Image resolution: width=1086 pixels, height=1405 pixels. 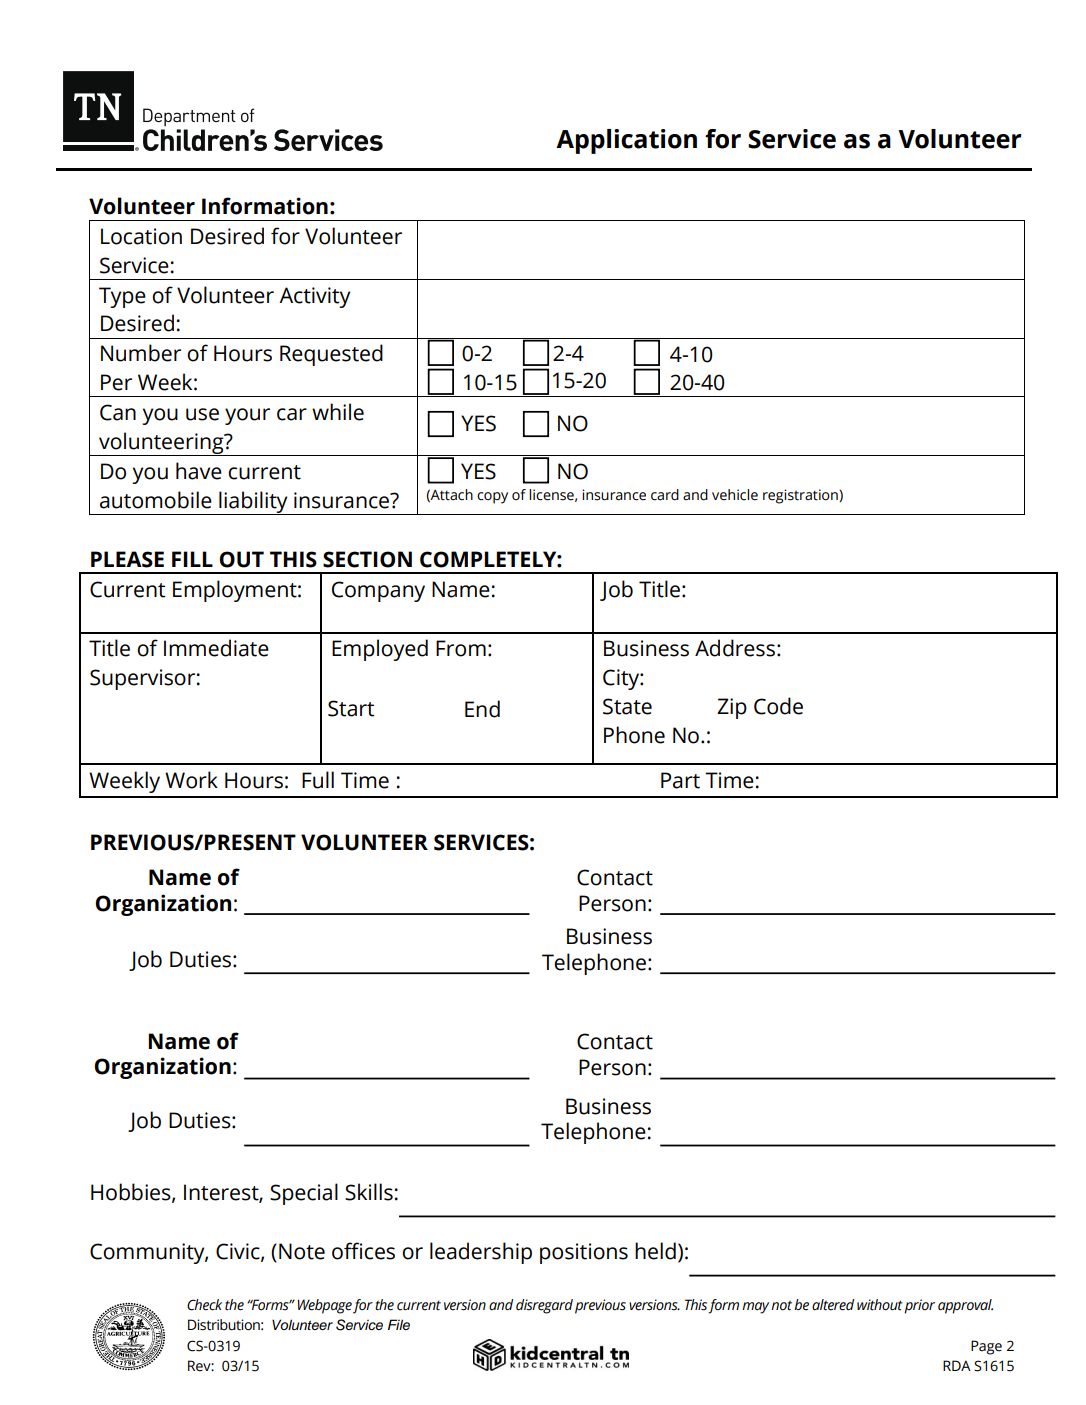 I want to click on Location, so click(x=141, y=236).
